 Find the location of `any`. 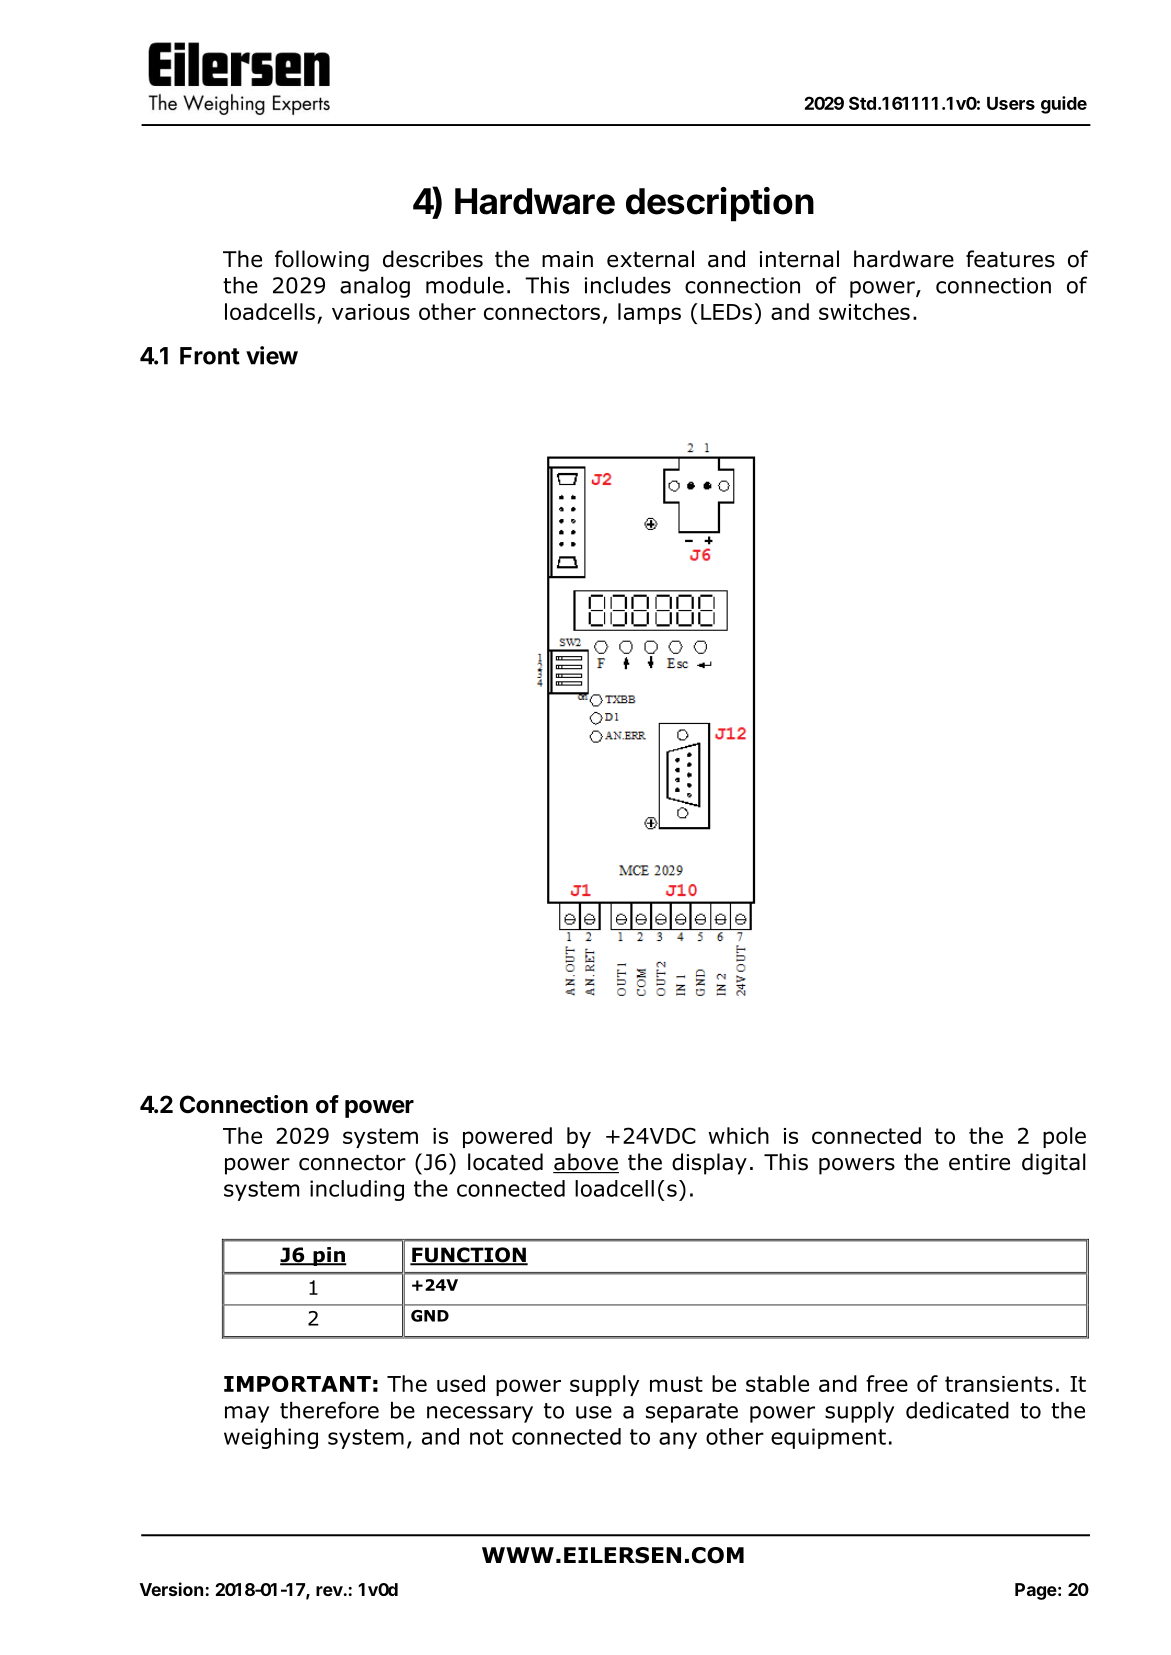

any is located at coordinates (678, 1440).
